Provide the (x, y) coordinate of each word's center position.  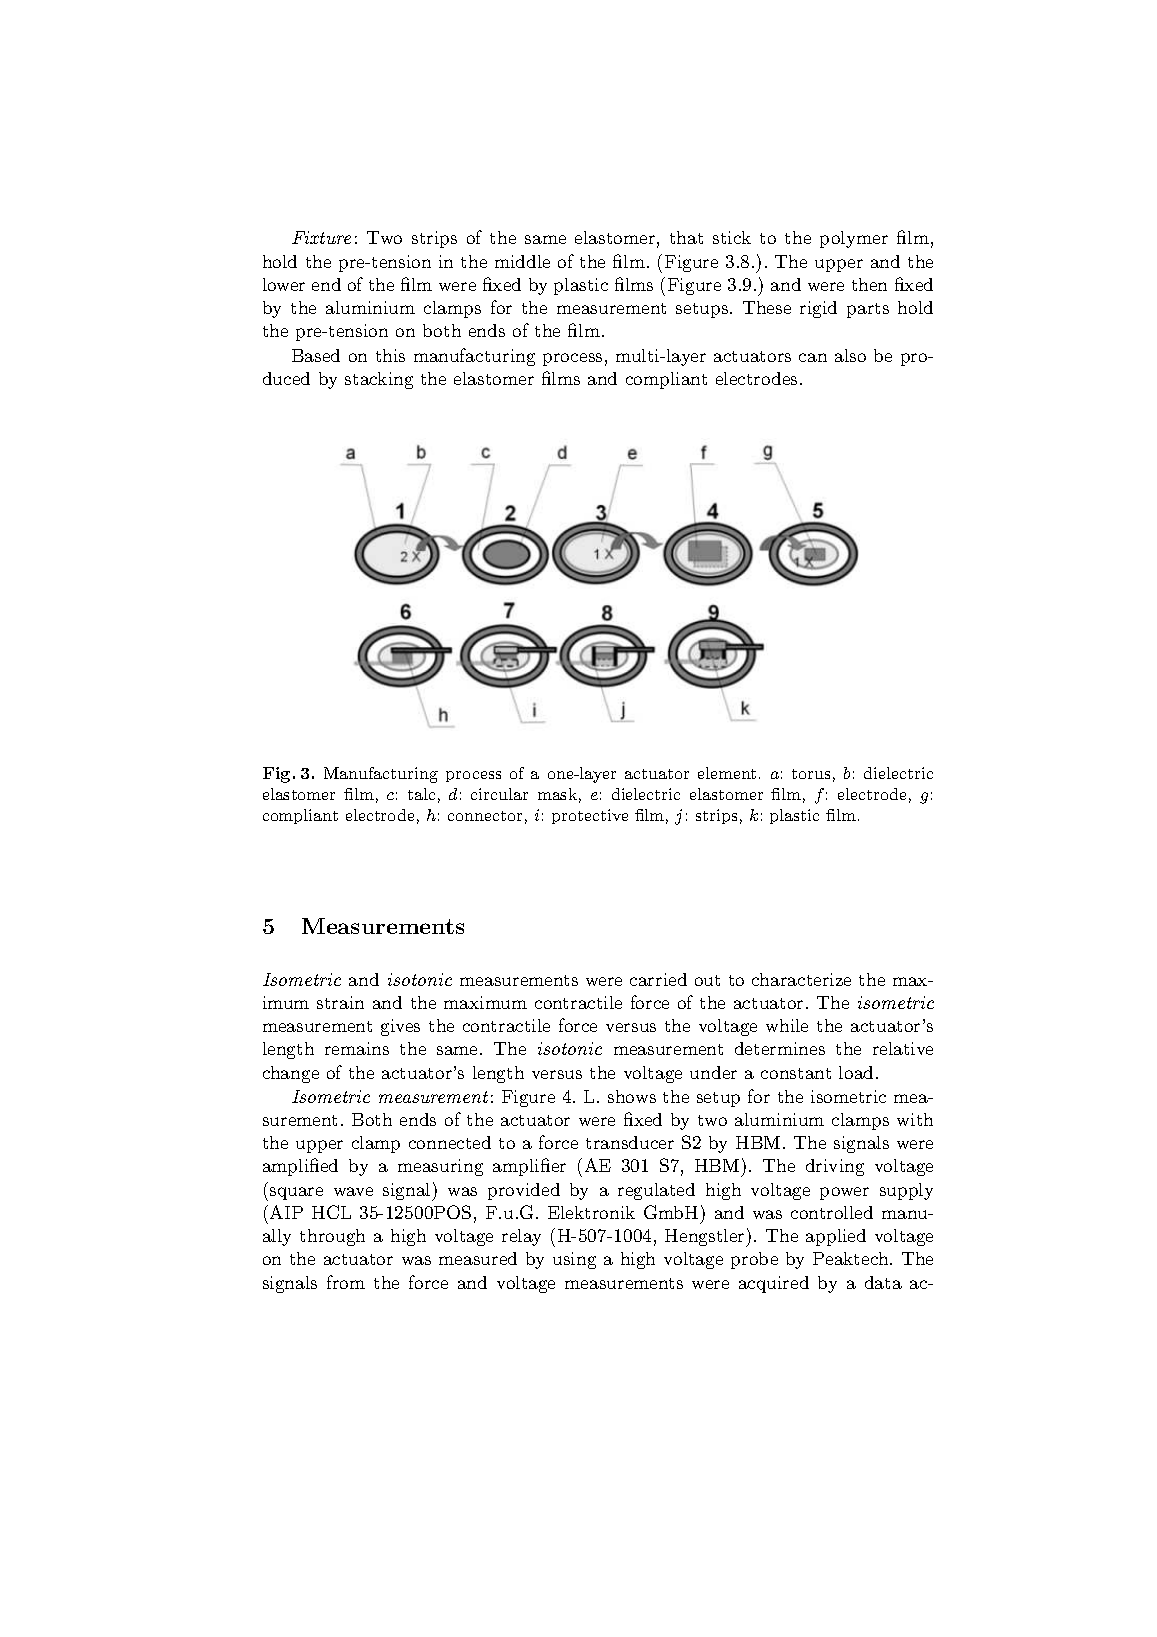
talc (421, 794)
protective (590, 816)
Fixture (321, 237)
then (869, 284)
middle (522, 261)
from (346, 1282)
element (727, 773)
